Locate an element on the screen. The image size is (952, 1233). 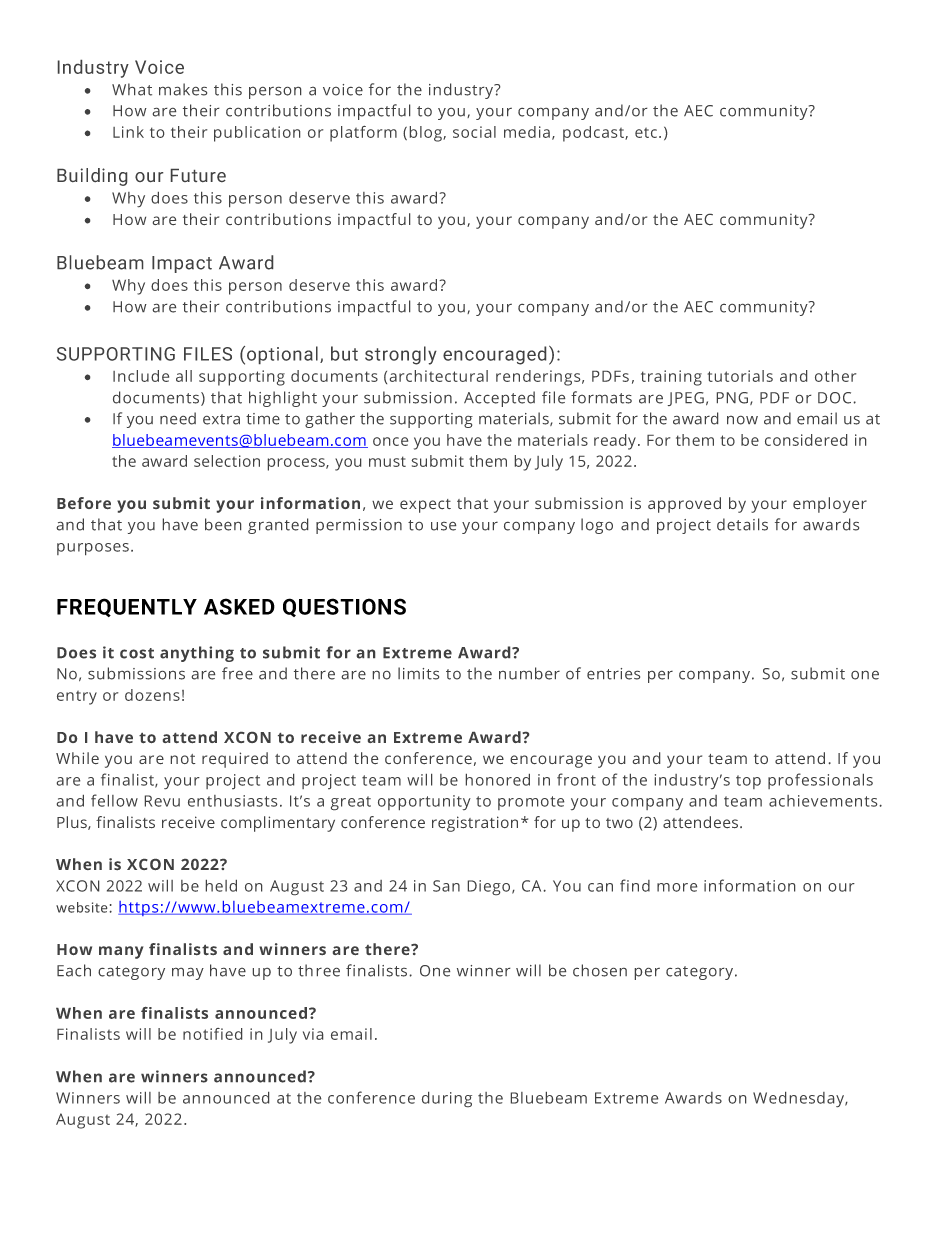
entries is located at coordinates (613, 674).
